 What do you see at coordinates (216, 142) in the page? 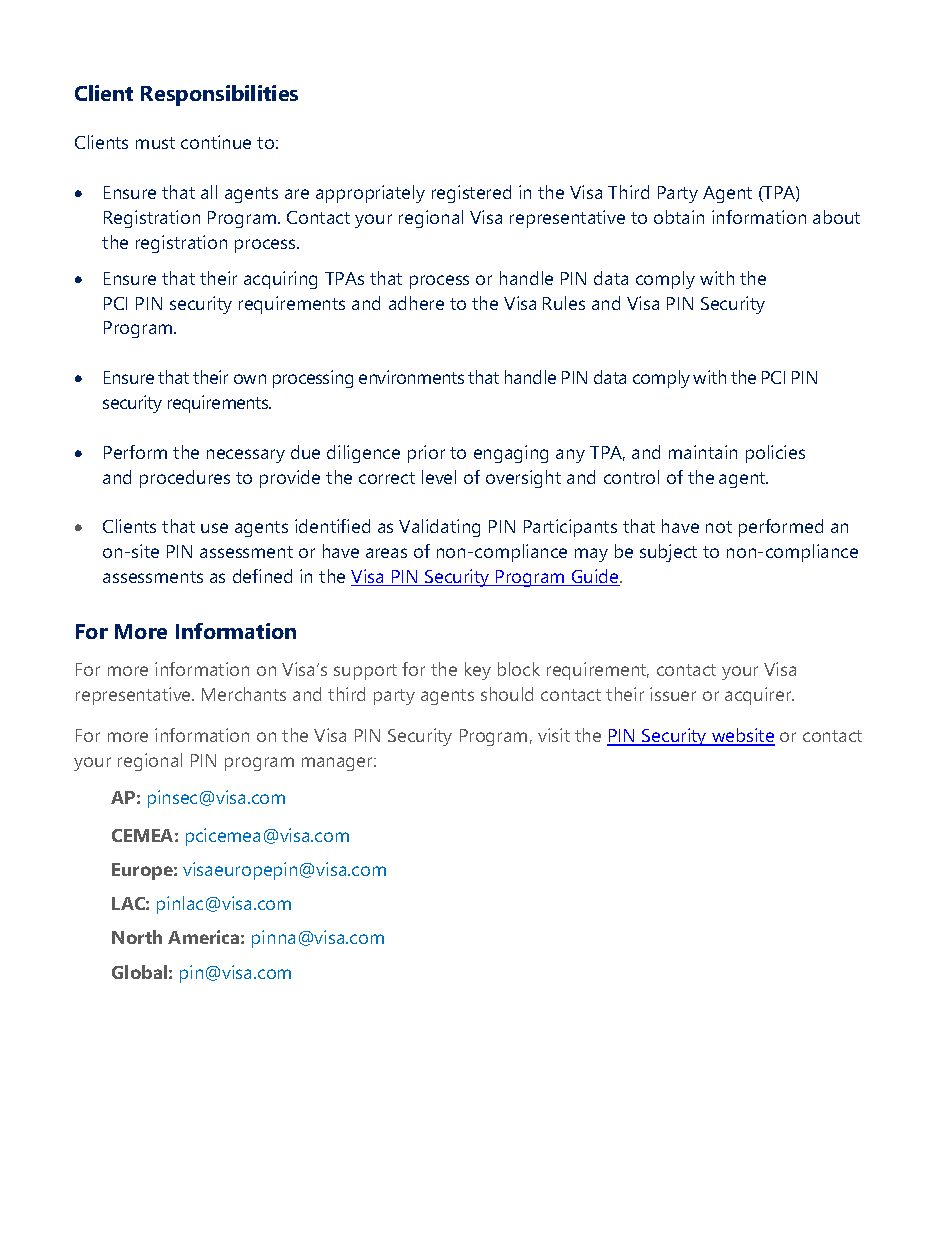
I see `continue` at bounding box center [216, 142].
